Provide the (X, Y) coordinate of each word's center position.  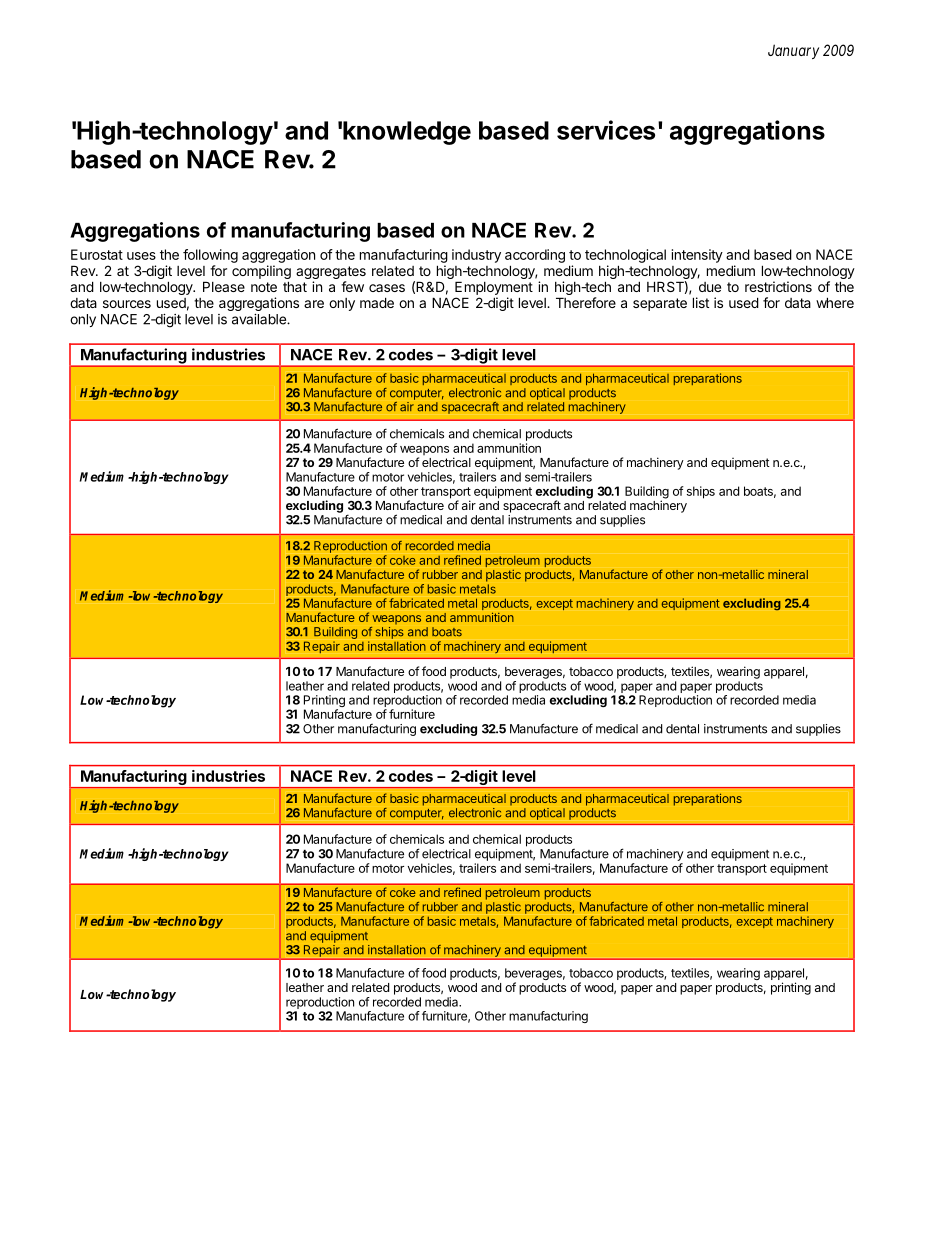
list (701, 302)
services (606, 130)
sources (127, 304)
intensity (697, 256)
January (793, 51)
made (377, 302)
